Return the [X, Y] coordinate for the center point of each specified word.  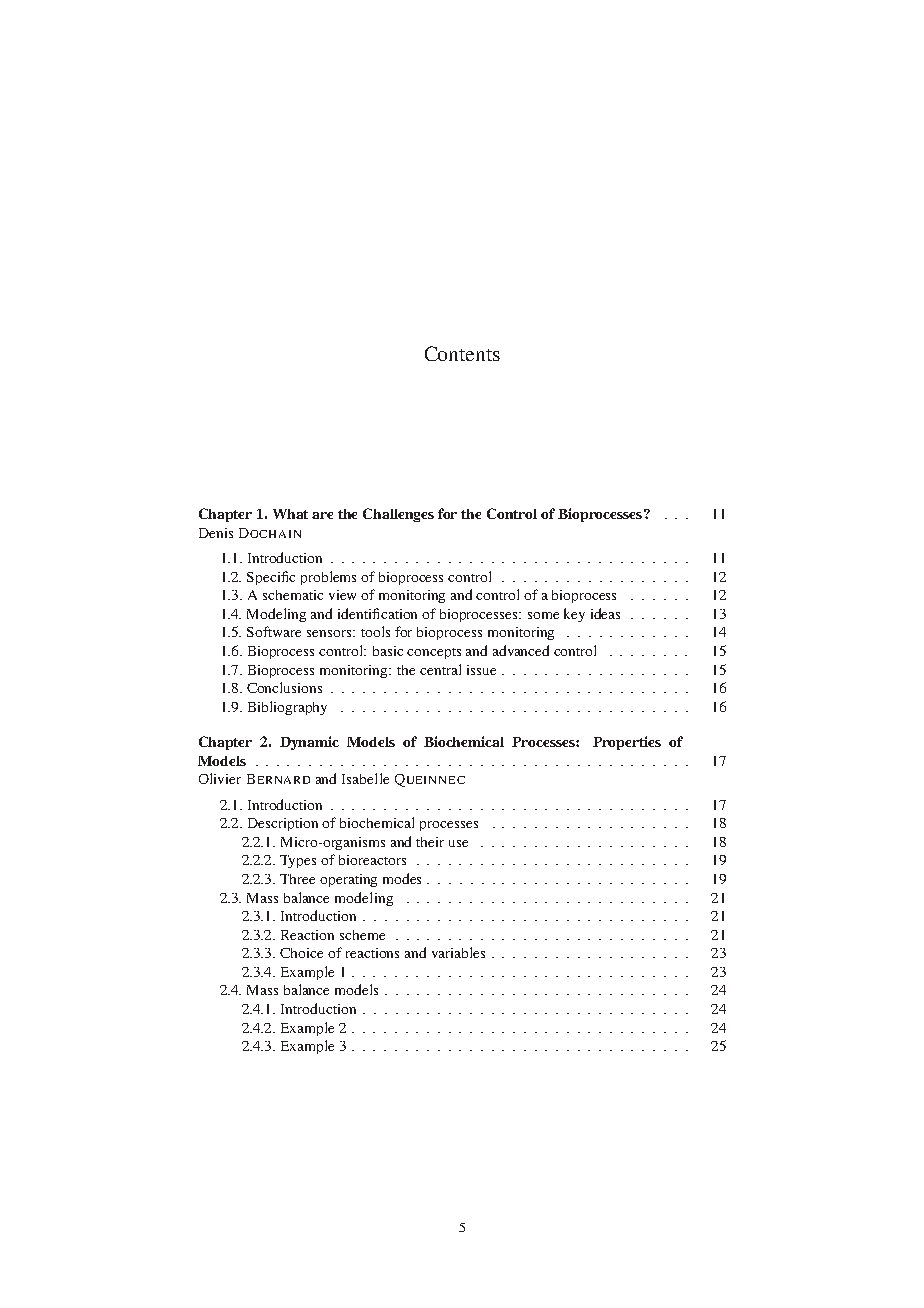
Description [283, 824]
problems [328, 578]
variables [458, 952]
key [574, 615]
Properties [627, 743]
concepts [434, 653]
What [290, 514]
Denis [216, 533]
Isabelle [365, 778]
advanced [521, 650]
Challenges [398, 515]
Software [274, 631]
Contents [462, 353]
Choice [301, 953]
